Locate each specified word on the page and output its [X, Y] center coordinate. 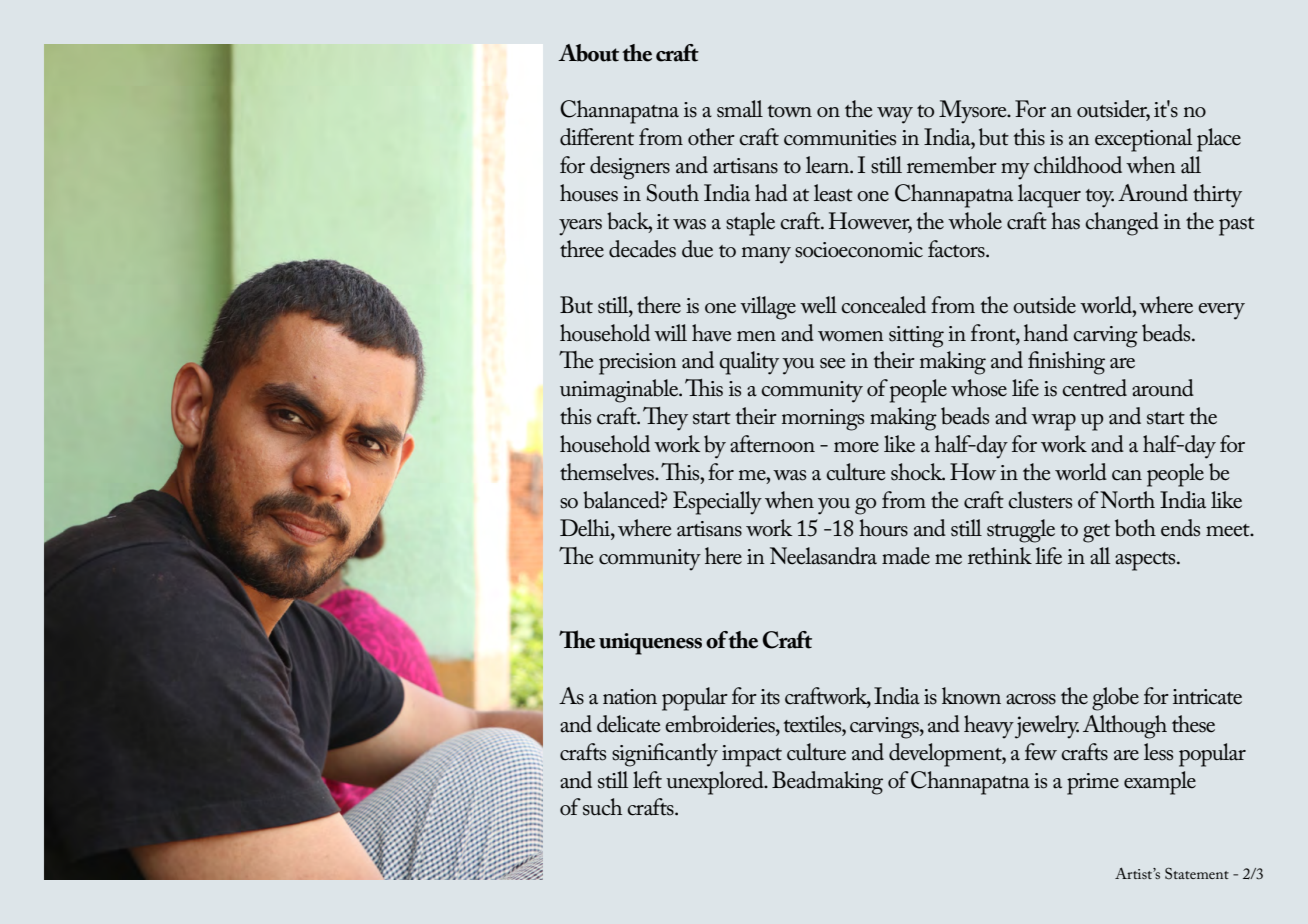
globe [1115, 699]
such [602, 807]
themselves [608, 472]
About [588, 53]
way [895, 115]
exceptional [1143, 140]
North [1127, 500]
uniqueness [650, 644]
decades [642, 249]
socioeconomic [859, 250]
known [971, 695]
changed [1122, 224]
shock [918, 472]
